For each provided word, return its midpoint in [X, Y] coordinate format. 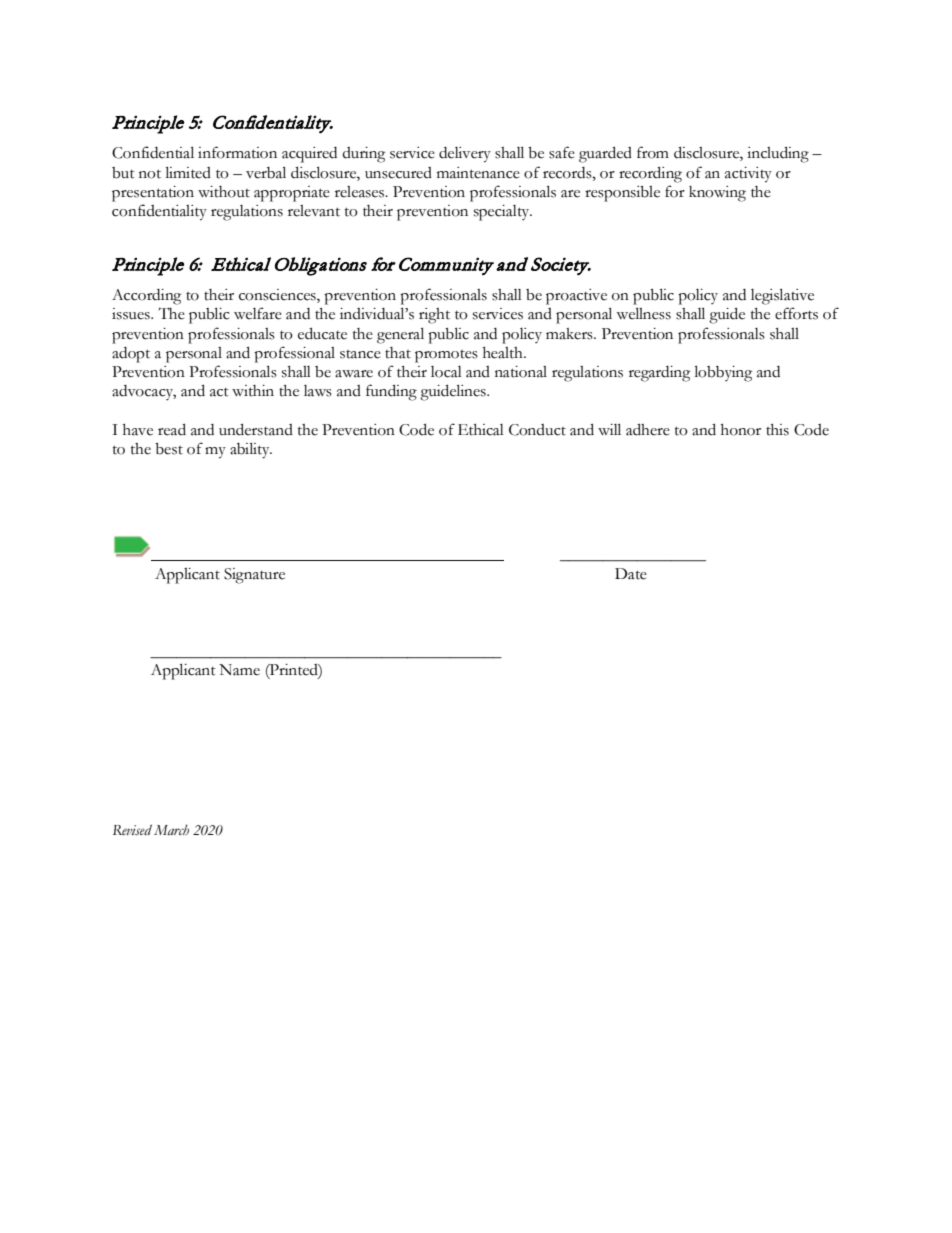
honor [741, 430]
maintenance [478, 173]
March [171, 829]
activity [748, 175]
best [169, 449]
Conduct [537, 430]
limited [188, 172]
